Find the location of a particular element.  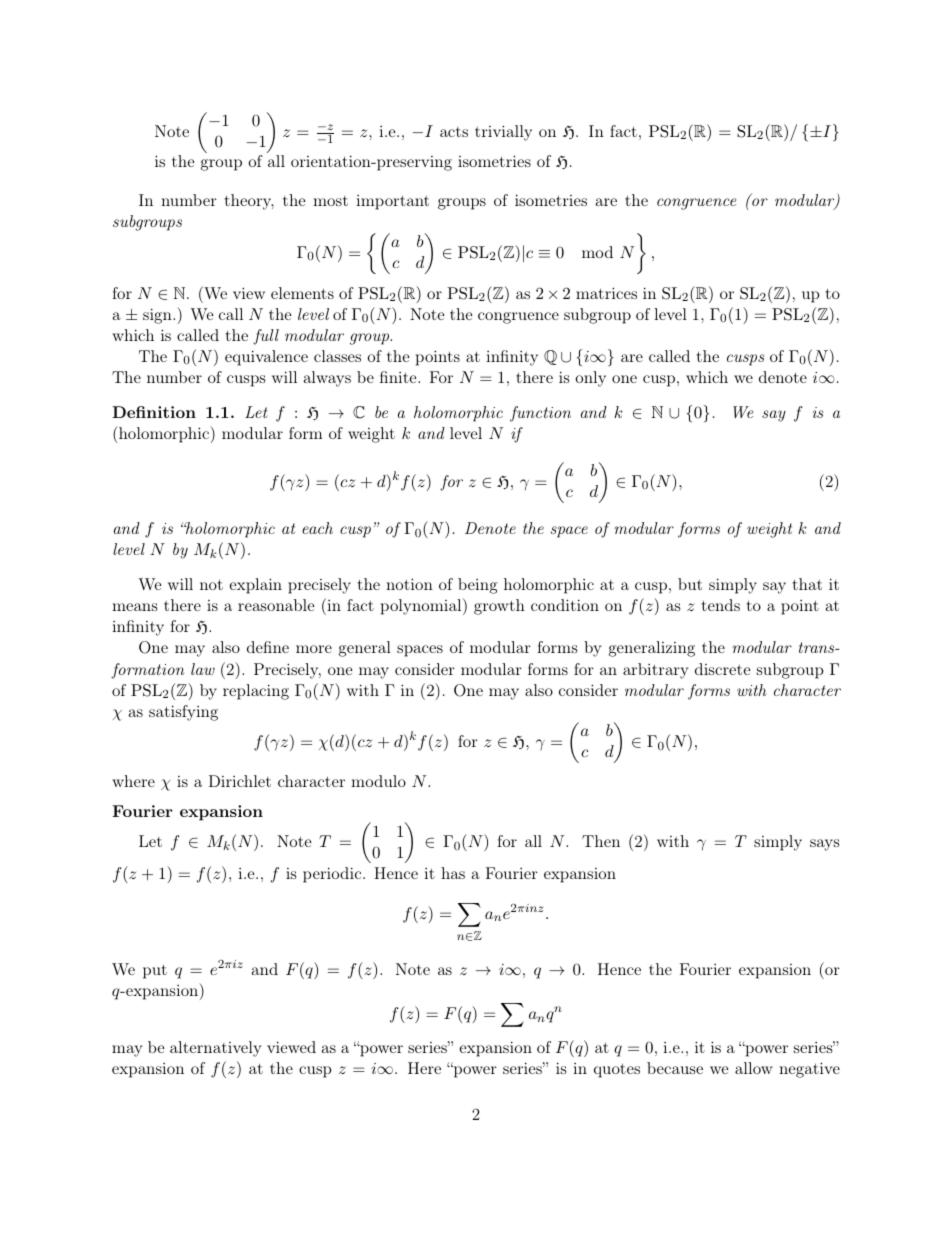

only is located at coordinates (590, 379).
